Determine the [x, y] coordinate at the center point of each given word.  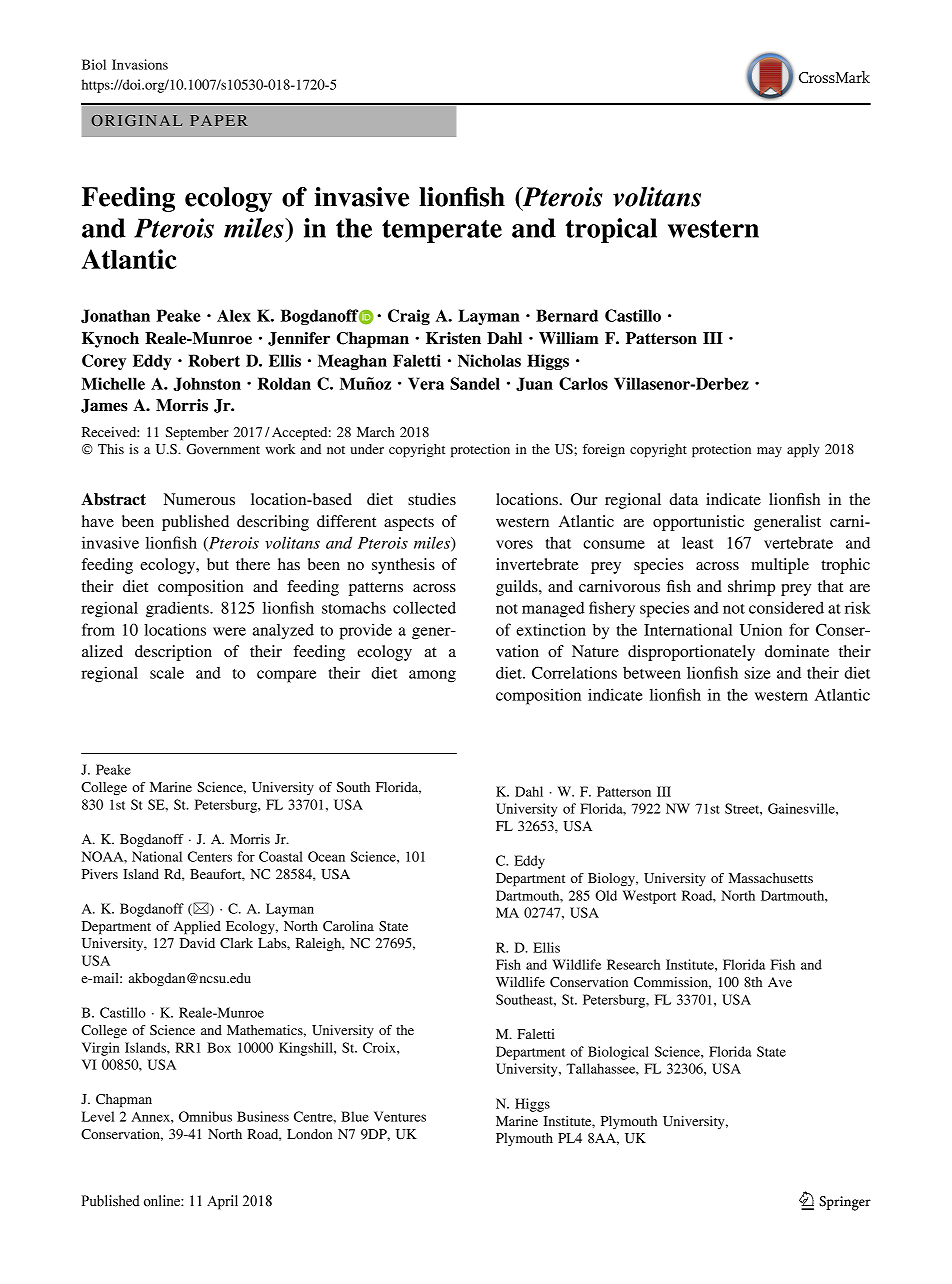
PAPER [219, 120]
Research [633, 964]
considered [786, 607]
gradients [178, 609]
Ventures [400, 1116]
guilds [518, 588]
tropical [611, 230]
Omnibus [205, 1116]
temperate [442, 231]
